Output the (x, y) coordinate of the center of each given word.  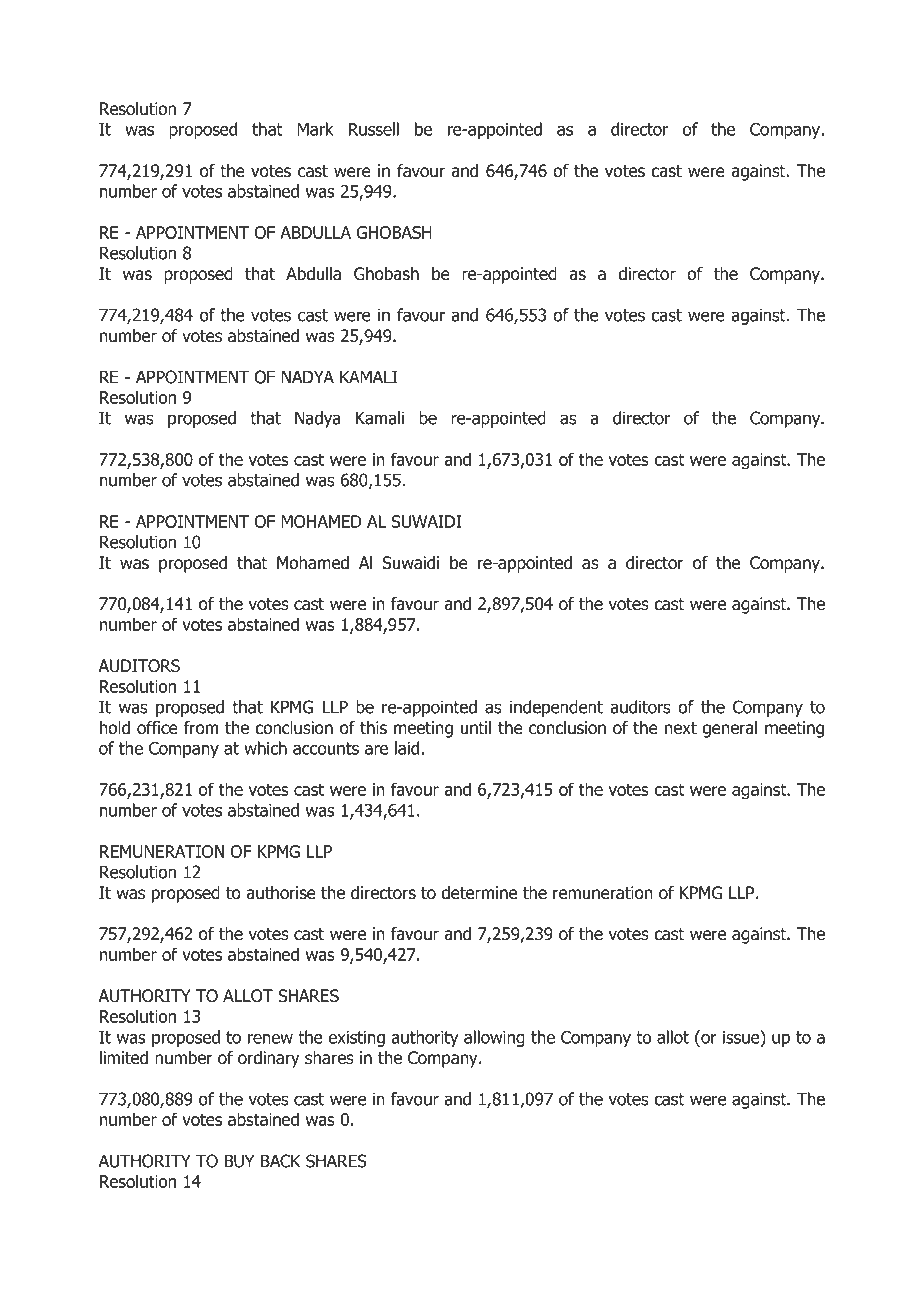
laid (407, 748)
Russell (373, 129)
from (201, 728)
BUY (239, 1161)
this (373, 728)
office (157, 728)
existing (356, 1039)
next (681, 728)
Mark (315, 129)
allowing (494, 1038)
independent (556, 708)
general (729, 729)
